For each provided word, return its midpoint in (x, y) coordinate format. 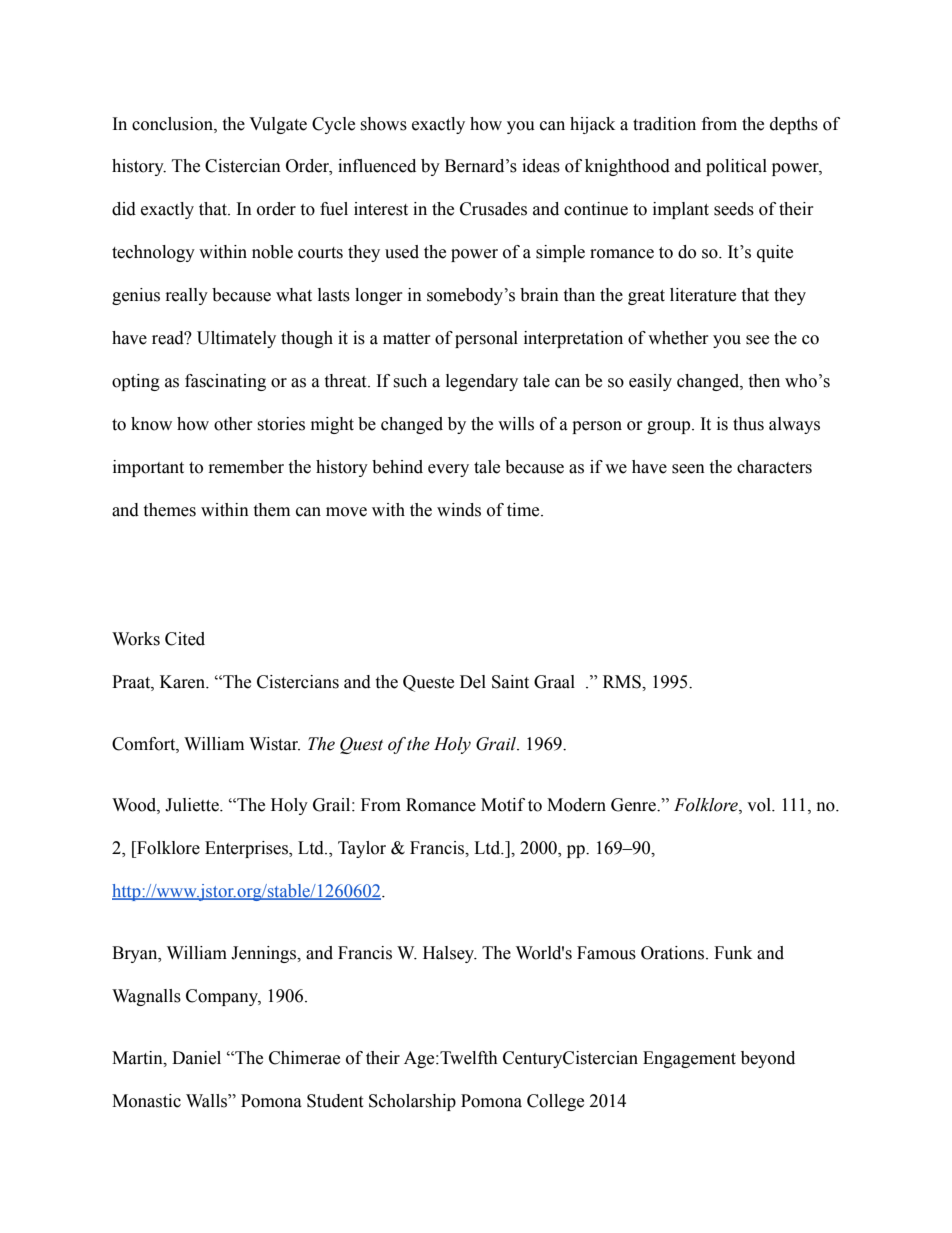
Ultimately (236, 339)
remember (246, 467)
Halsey (450, 954)
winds (459, 510)
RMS (623, 682)
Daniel (196, 1058)
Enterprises (247, 849)
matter (407, 339)
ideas (541, 166)
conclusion (173, 124)
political (736, 167)
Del (473, 682)
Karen (184, 682)
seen (688, 469)
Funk (733, 953)
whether (678, 338)
